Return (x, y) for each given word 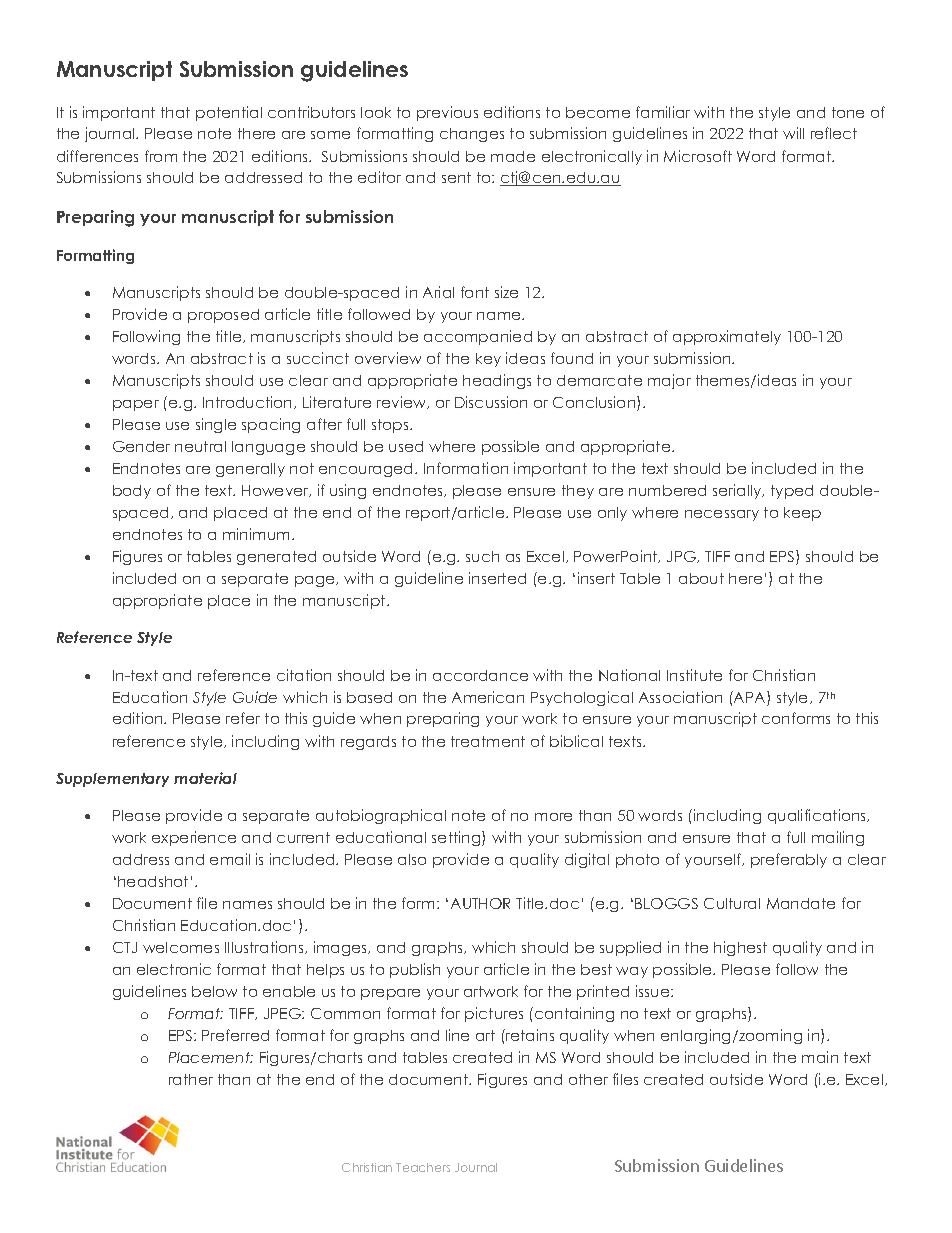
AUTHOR (480, 903)
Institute (694, 675)
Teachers (423, 1167)
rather (191, 1079)
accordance (480, 675)
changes (472, 135)
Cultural (732, 903)
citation (304, 675)
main (820, 1057)
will (793, 133)
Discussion (491, 402)
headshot (153, 881)
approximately (727, 337)
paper (136, 405)
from (161, 156)
